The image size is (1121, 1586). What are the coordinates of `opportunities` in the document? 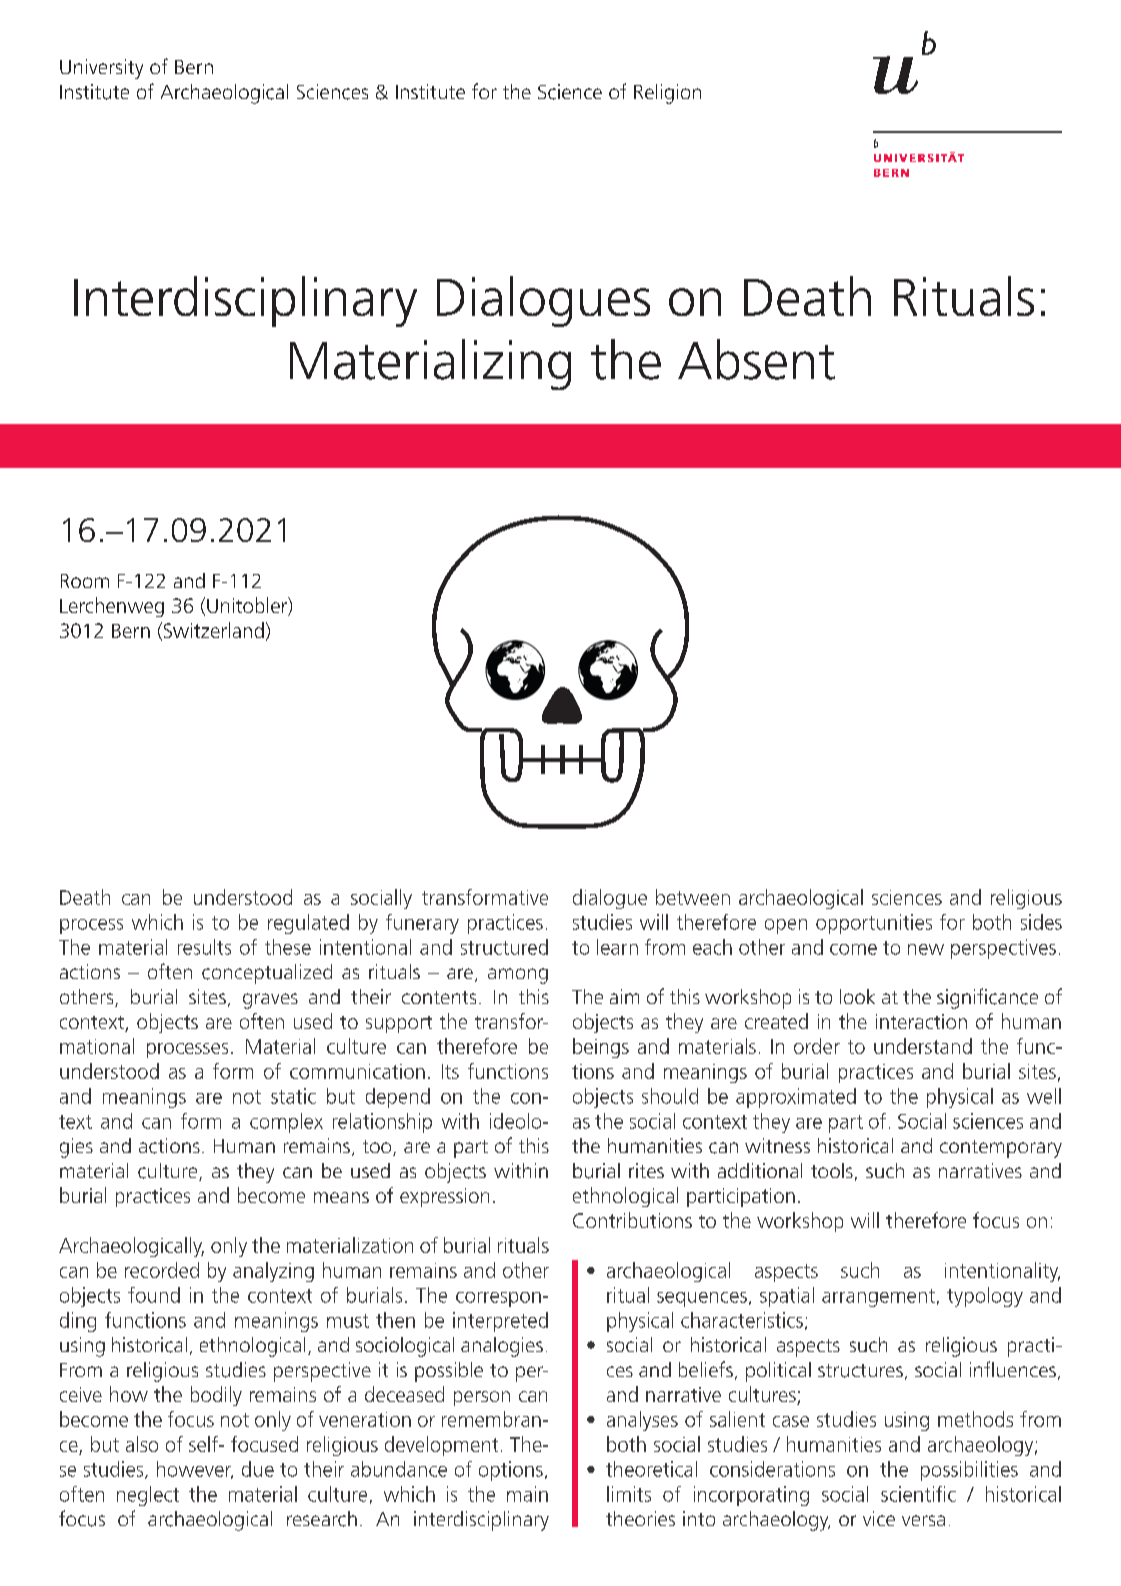 It's located at (874, 924).
